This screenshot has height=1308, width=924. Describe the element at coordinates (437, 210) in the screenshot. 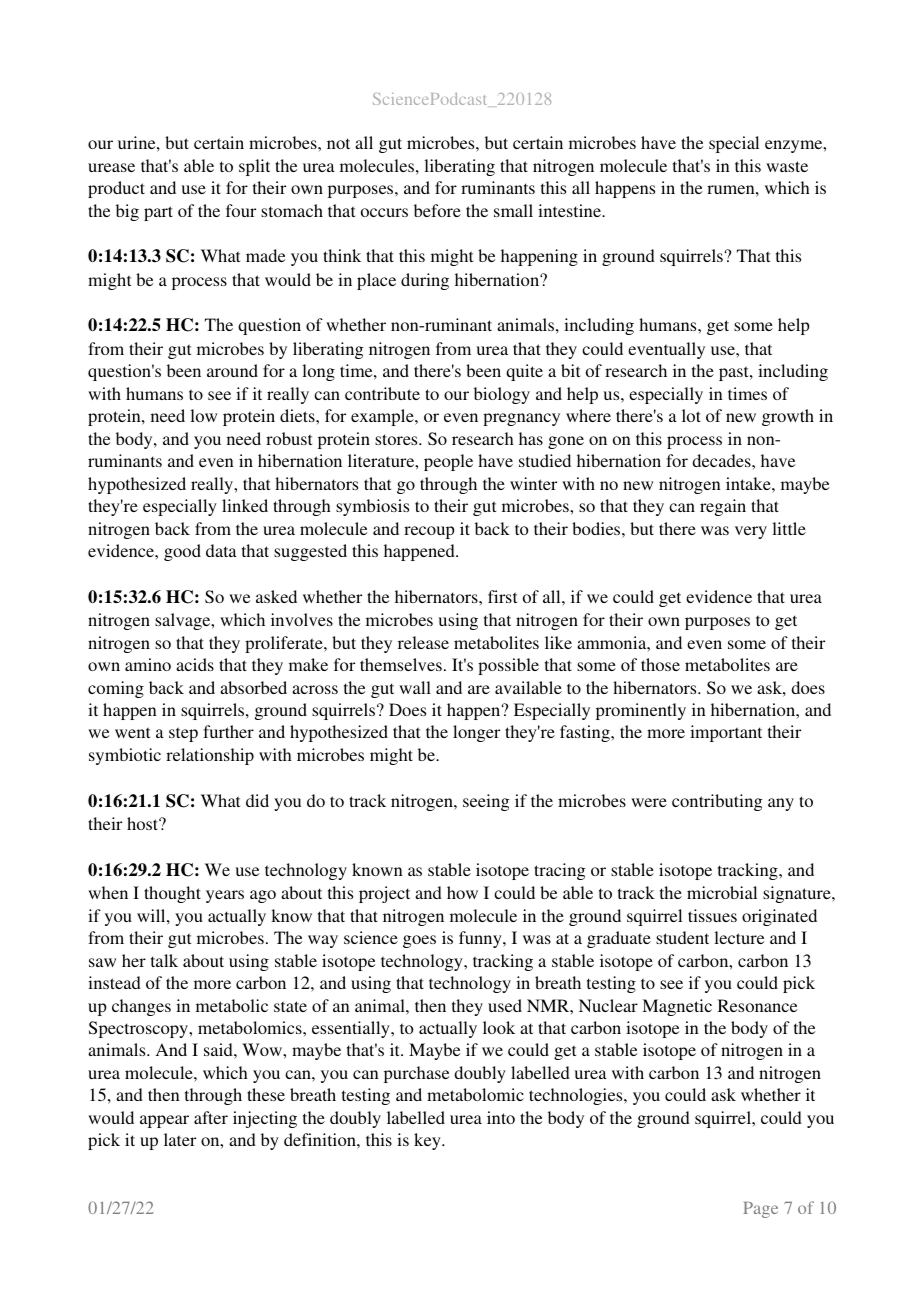

I see `before` at that location.
